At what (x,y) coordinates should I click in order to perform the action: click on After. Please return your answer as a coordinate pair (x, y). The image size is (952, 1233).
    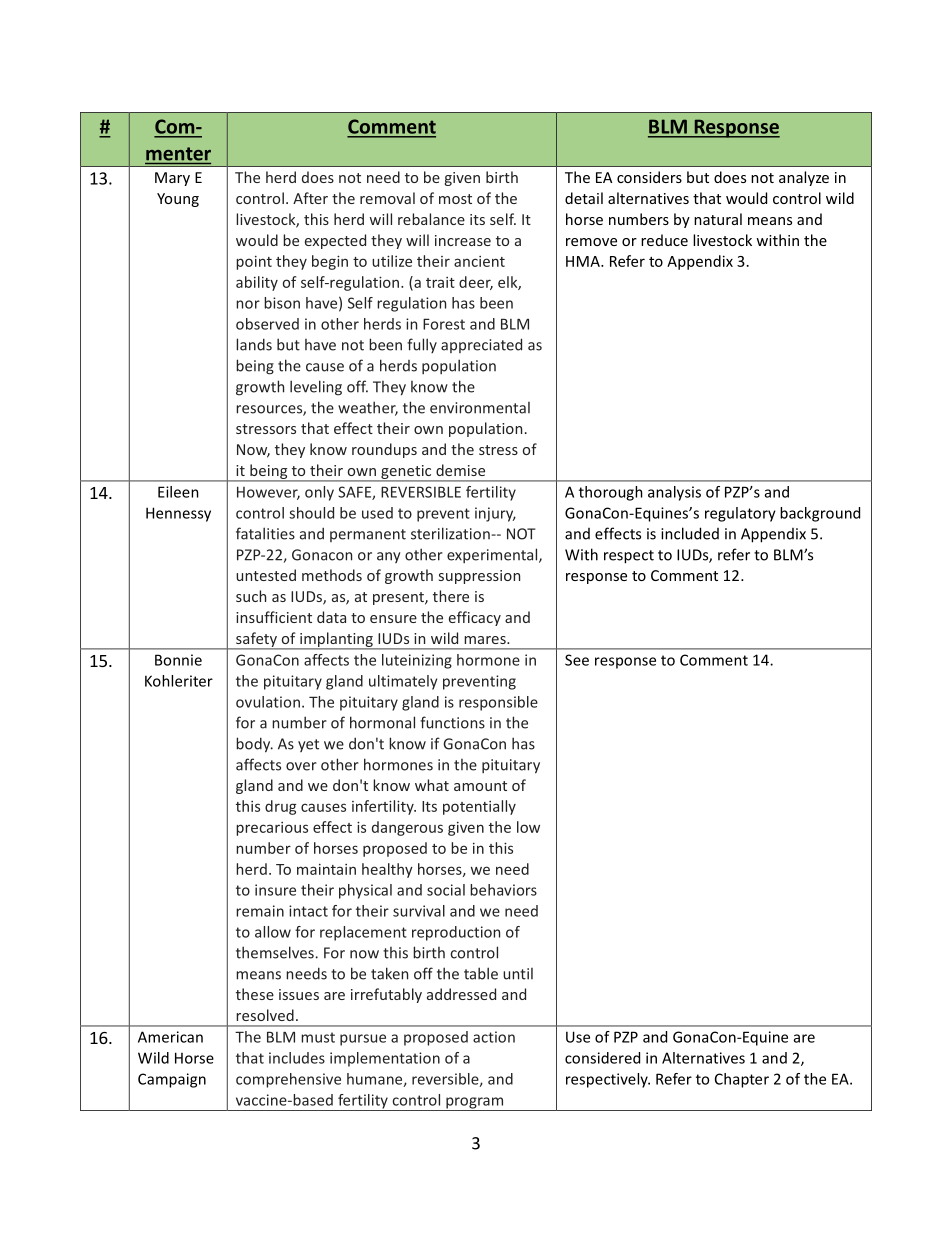
    Looking at the image, I should click on (310, 198).
